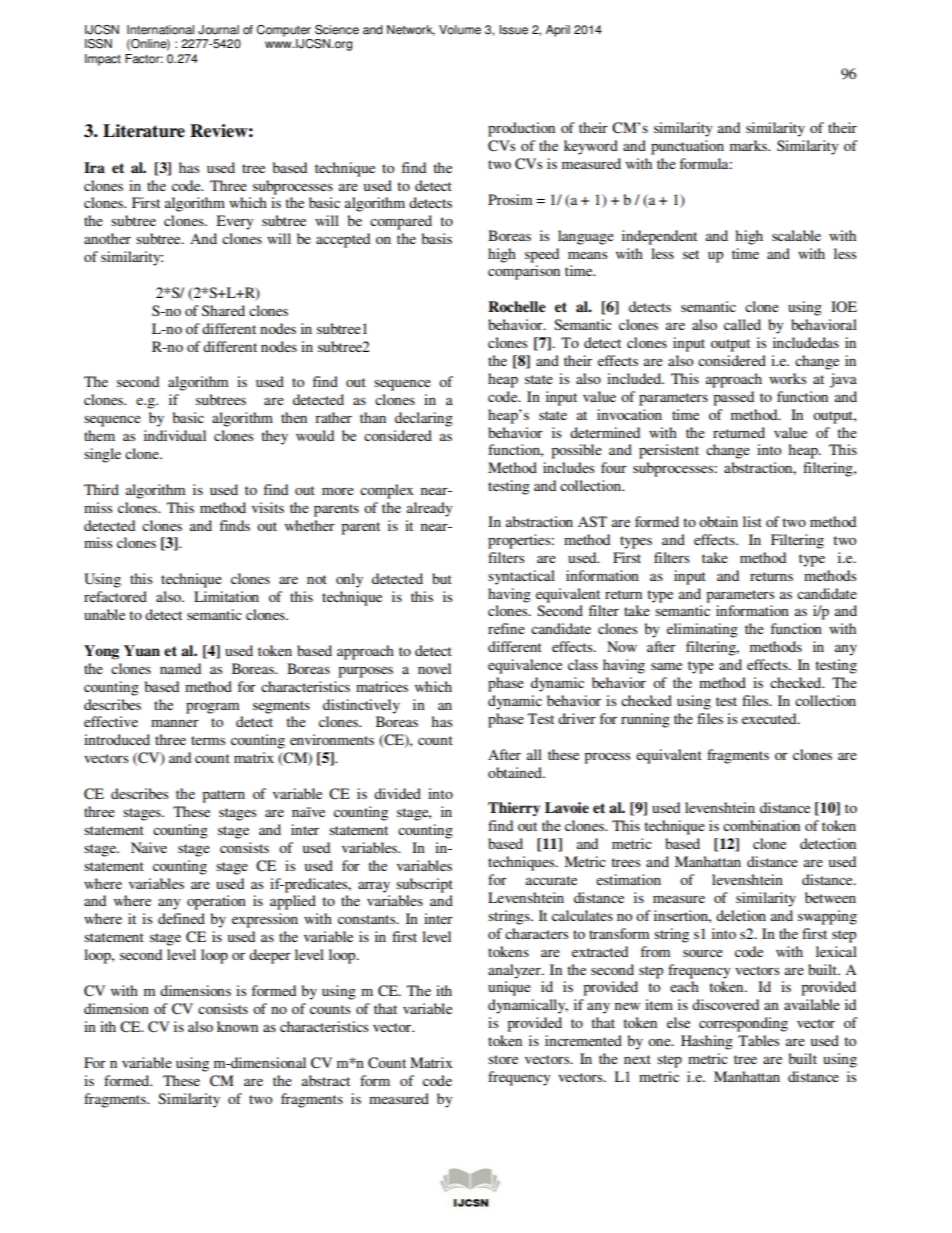  What do you see at coordinates (743, 1024) in the image?
I see `corresponding` at bounding box center [743, 1024].
